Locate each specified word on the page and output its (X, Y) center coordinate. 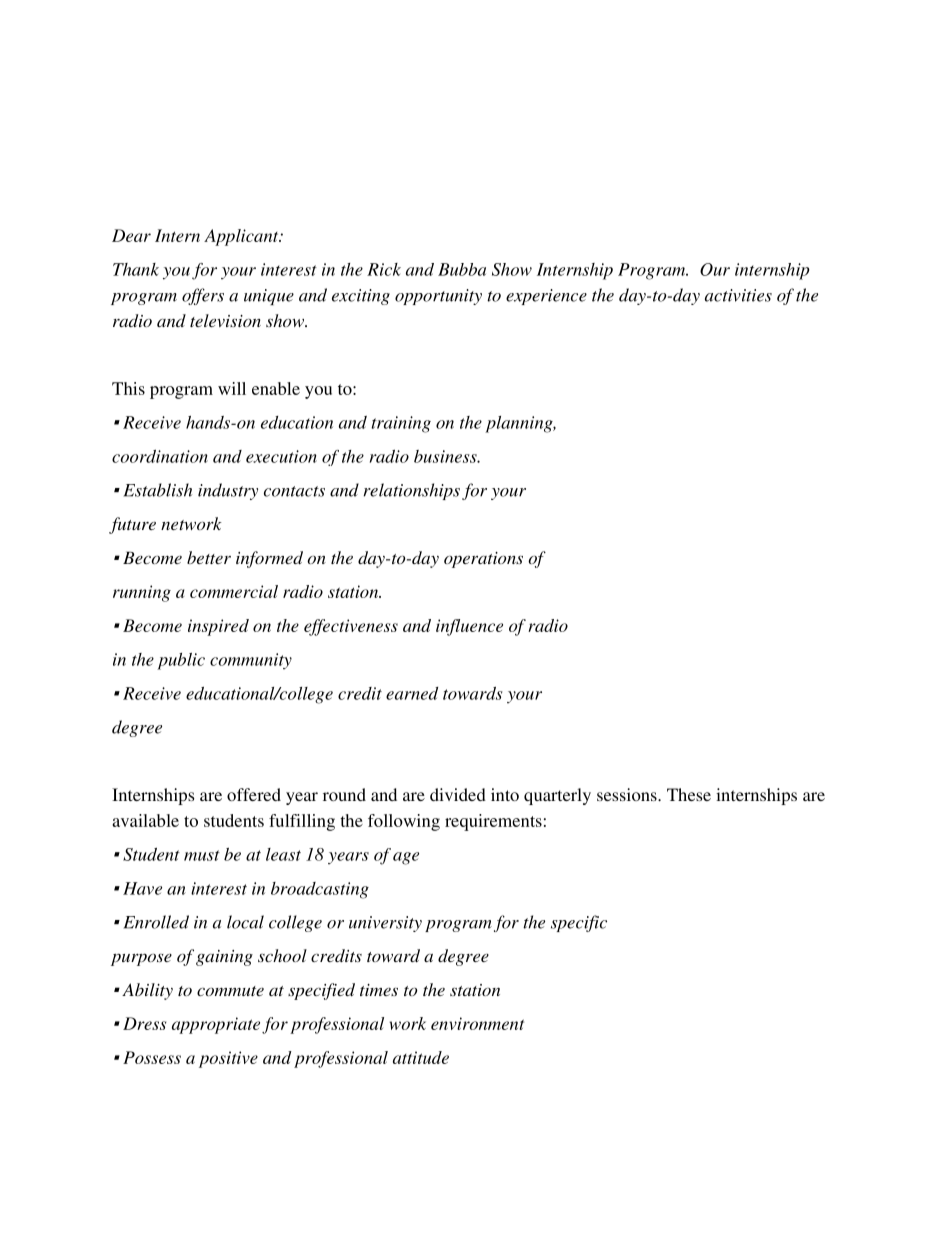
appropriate (216, 1025)
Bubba (462, 269)
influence (469, 627)
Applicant (242, 237)
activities (738, 295)
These (689, 794)
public (181, 661)
